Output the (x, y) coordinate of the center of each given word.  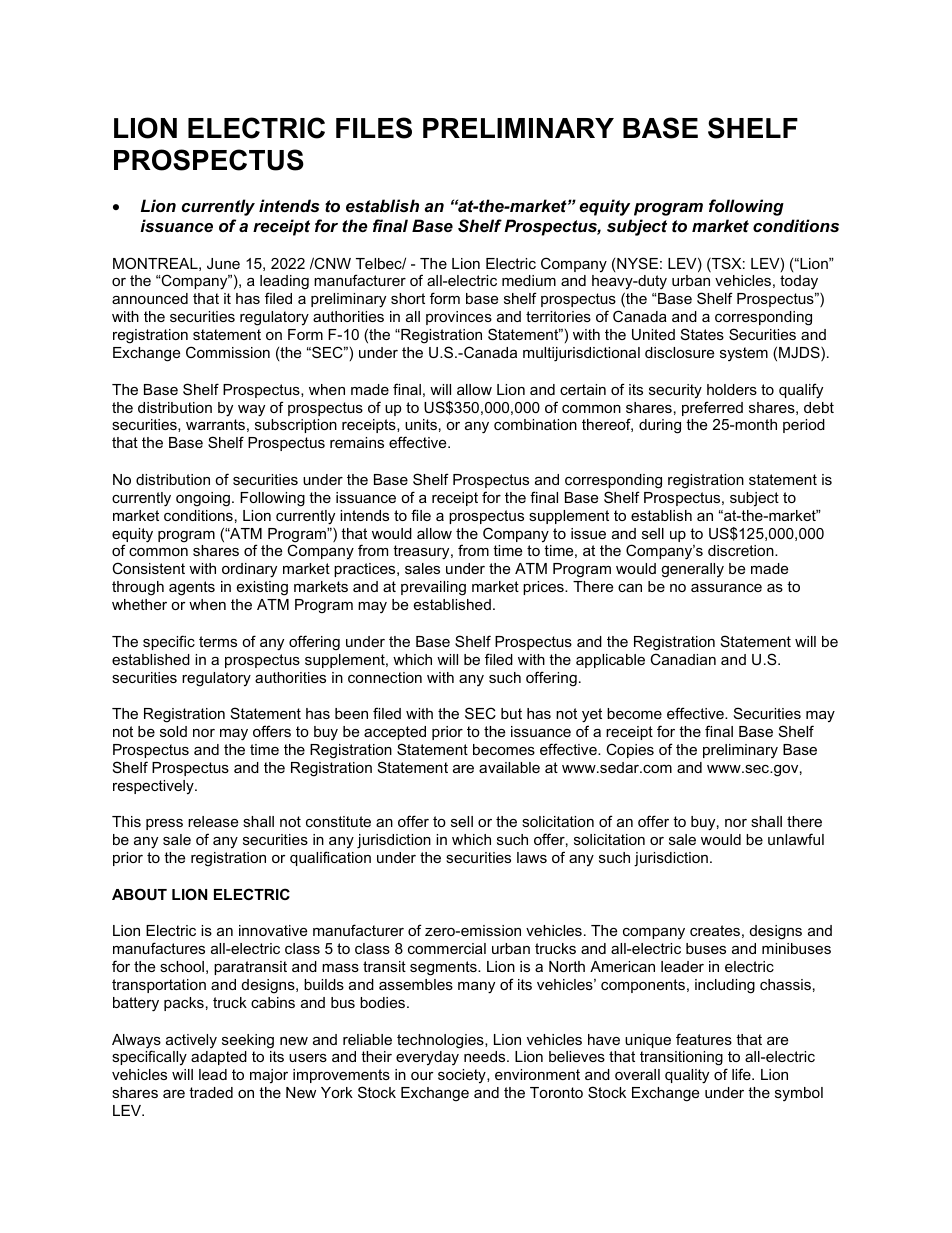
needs (486, 1056)
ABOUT (139, 894)
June (223, 263)
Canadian (683, 659)
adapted (219, 1058)
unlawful (796, 839)
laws (532, 857)
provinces (459, 318)
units (421, 424)
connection (385, 677)
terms (218, 641)
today (800, 284)
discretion (742, 550)
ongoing (203, 499)
